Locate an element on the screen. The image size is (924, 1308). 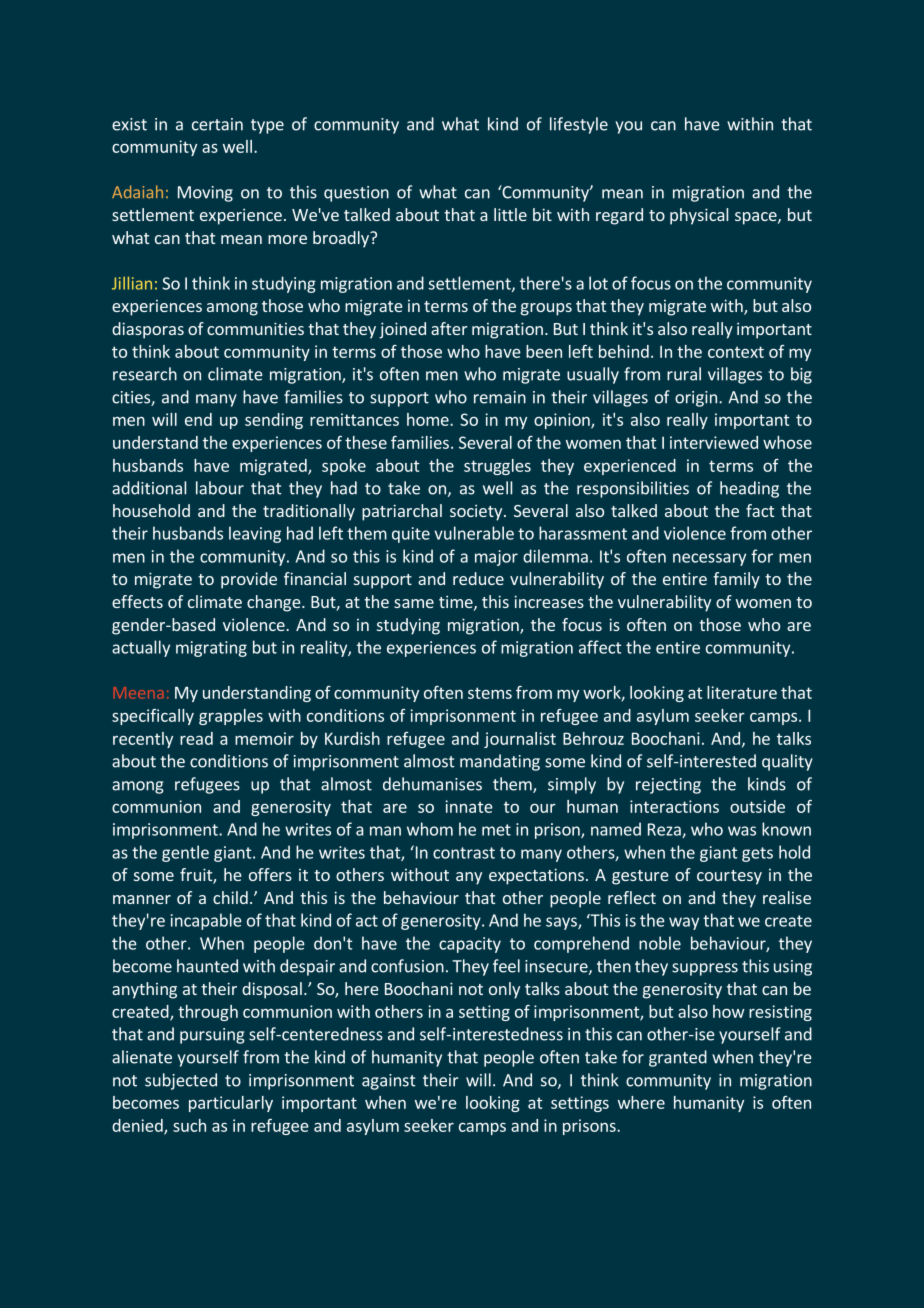
migrating is located at coordinates (211, 649).
